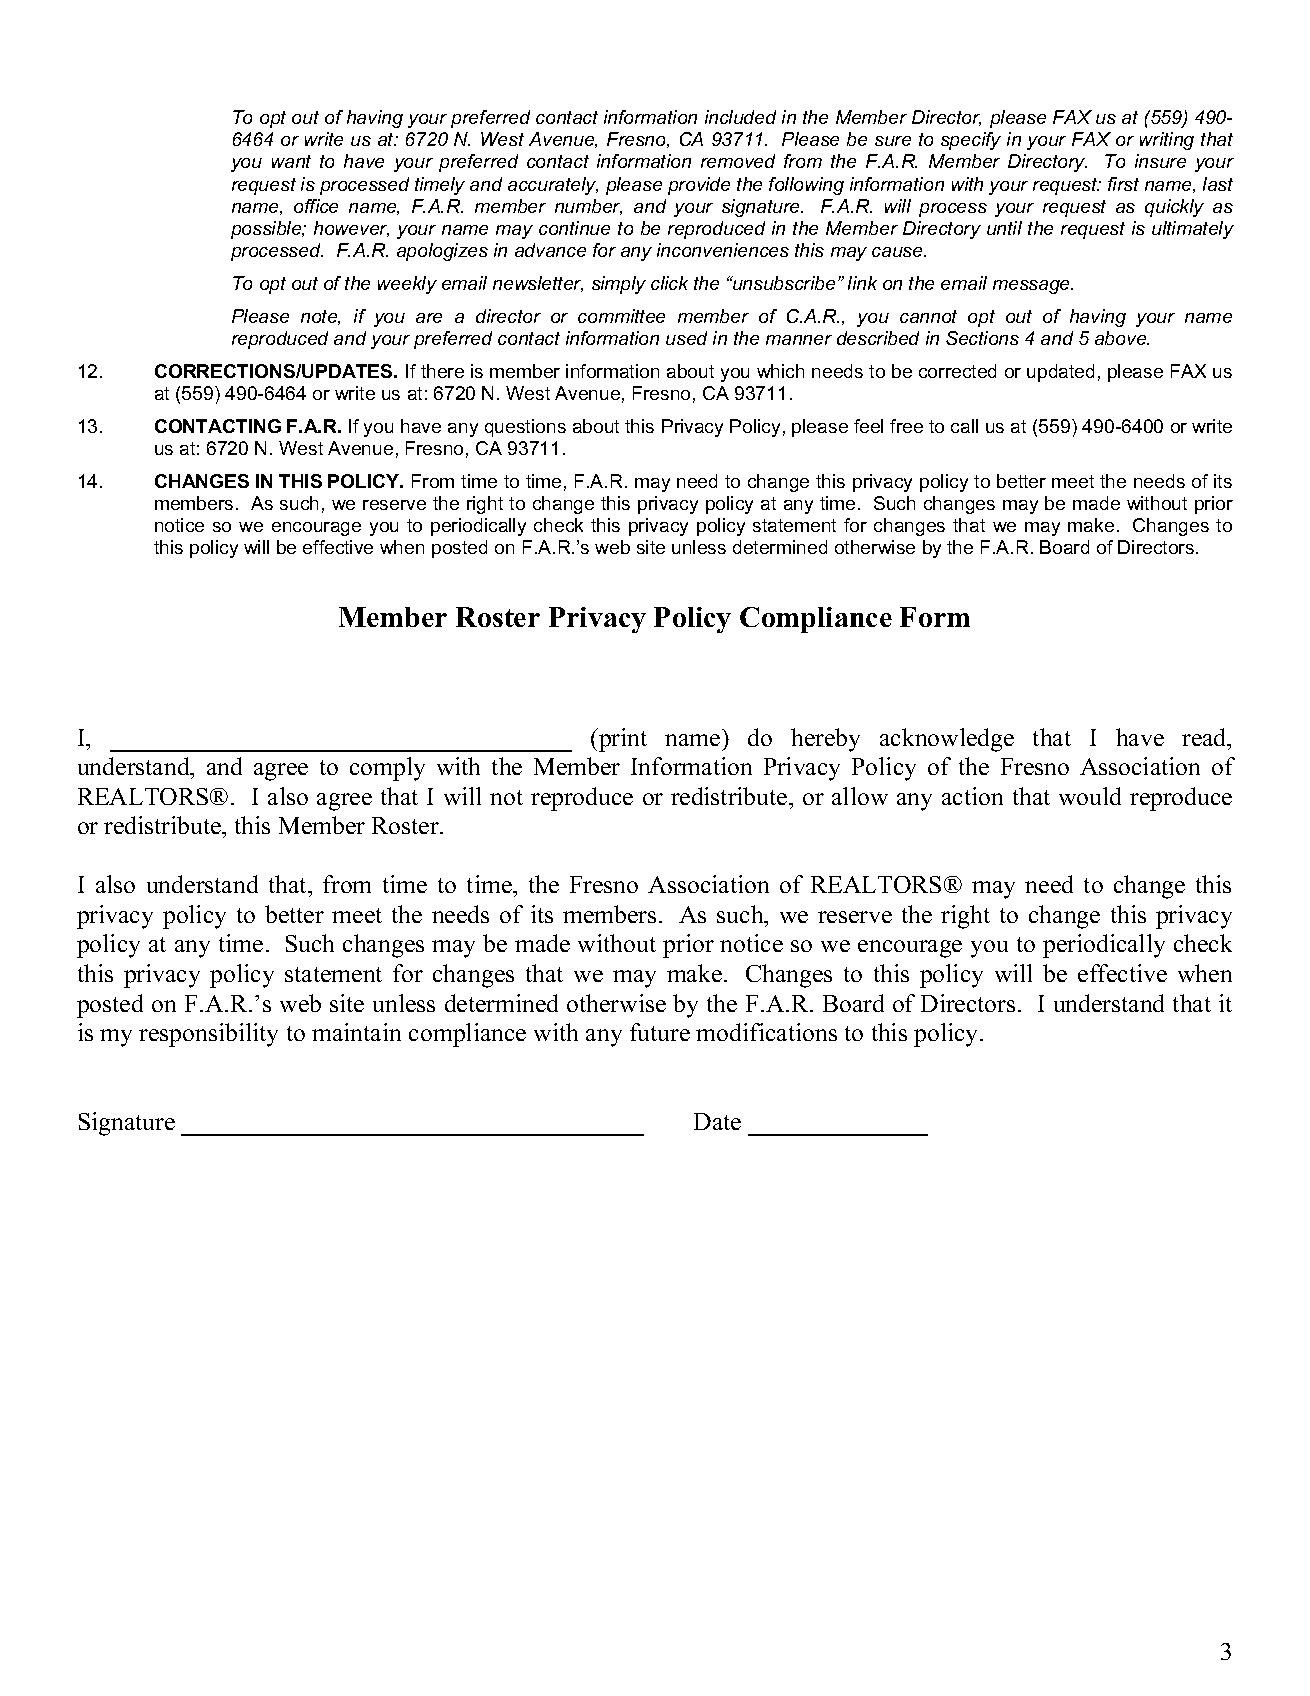 The height and width of the document is (1696, 1310). I want to click on feel, so click(868, 426).
